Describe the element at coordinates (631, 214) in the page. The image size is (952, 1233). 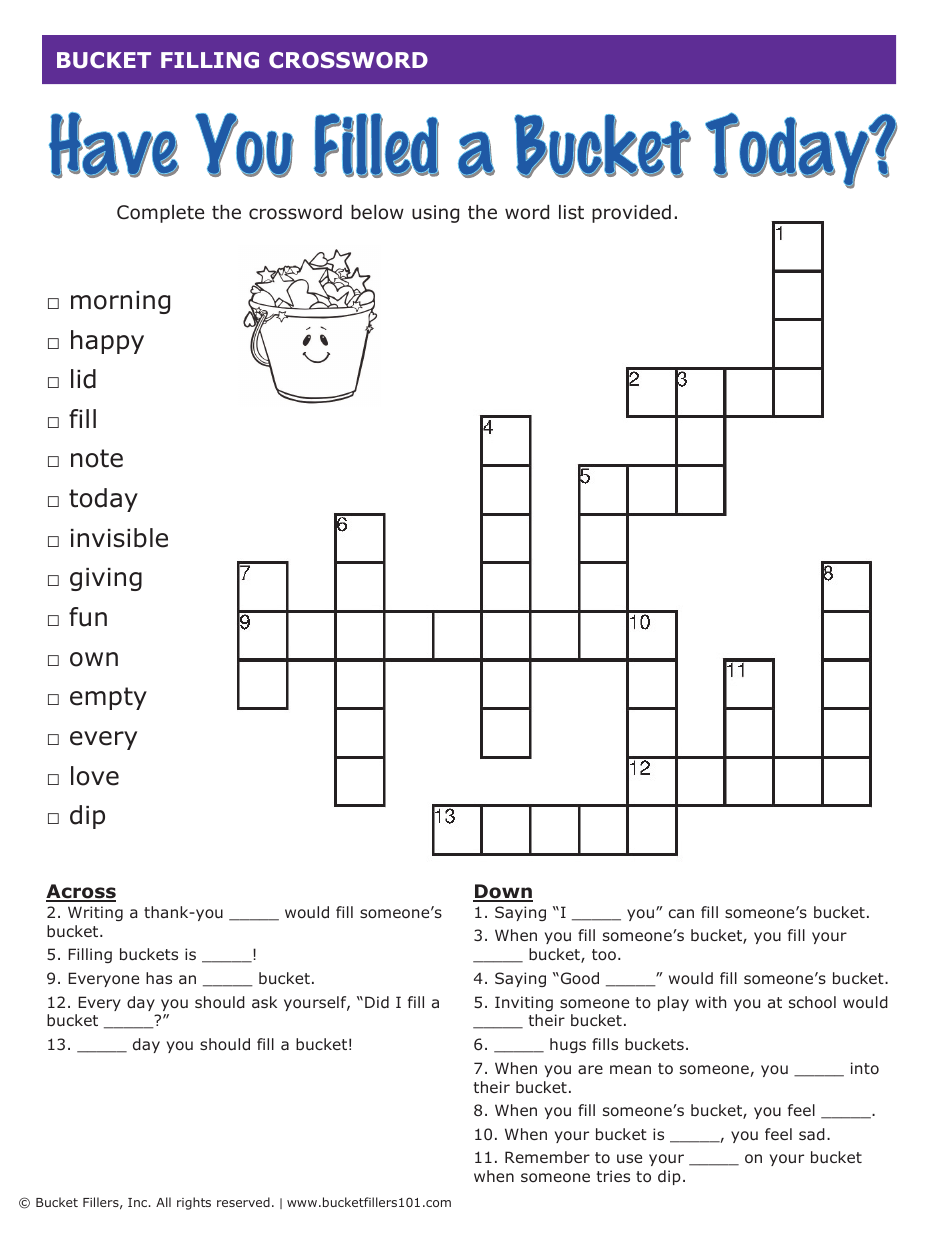
I see `provided` at that location.
